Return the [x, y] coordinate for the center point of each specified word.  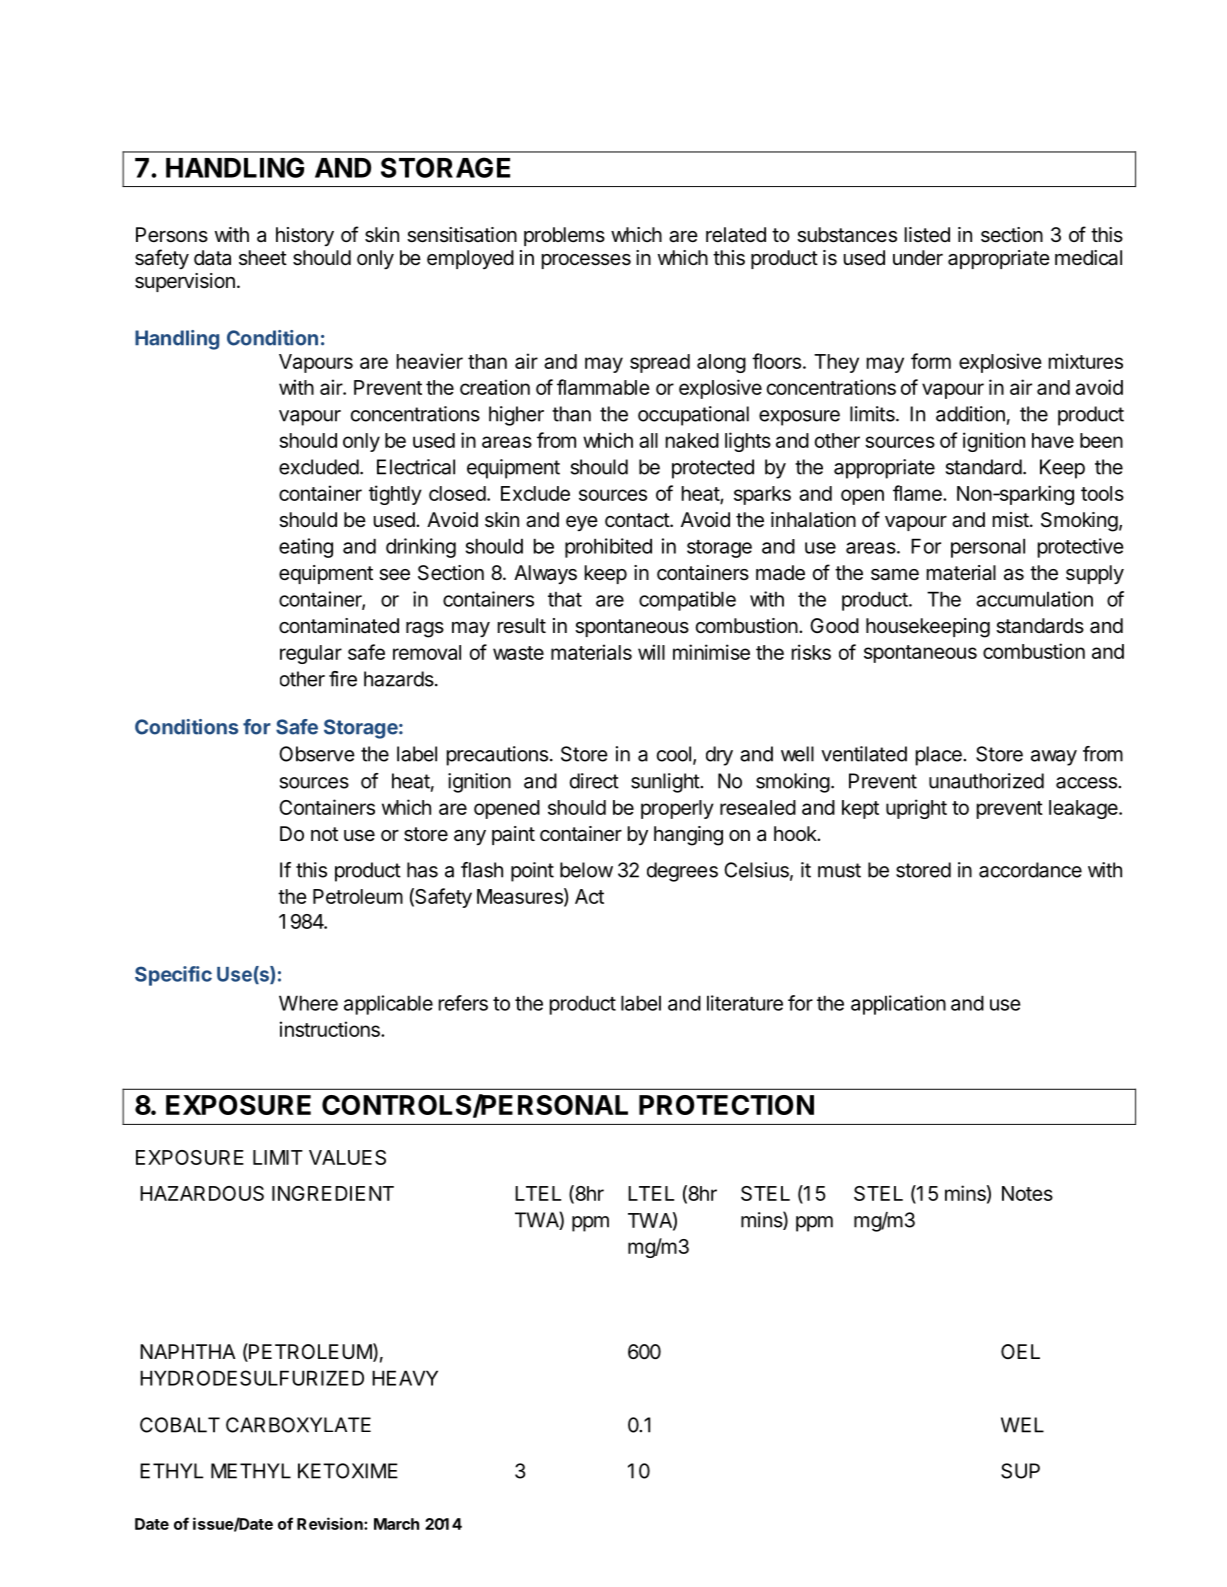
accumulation [1034, 599]
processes [586, 261]
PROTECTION [726, 1105]
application [898, 1005]
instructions [331, 1029]
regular [311, 654]
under [918, 257]
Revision [331, 1523]
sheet [263, 258]
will [651, 652]
